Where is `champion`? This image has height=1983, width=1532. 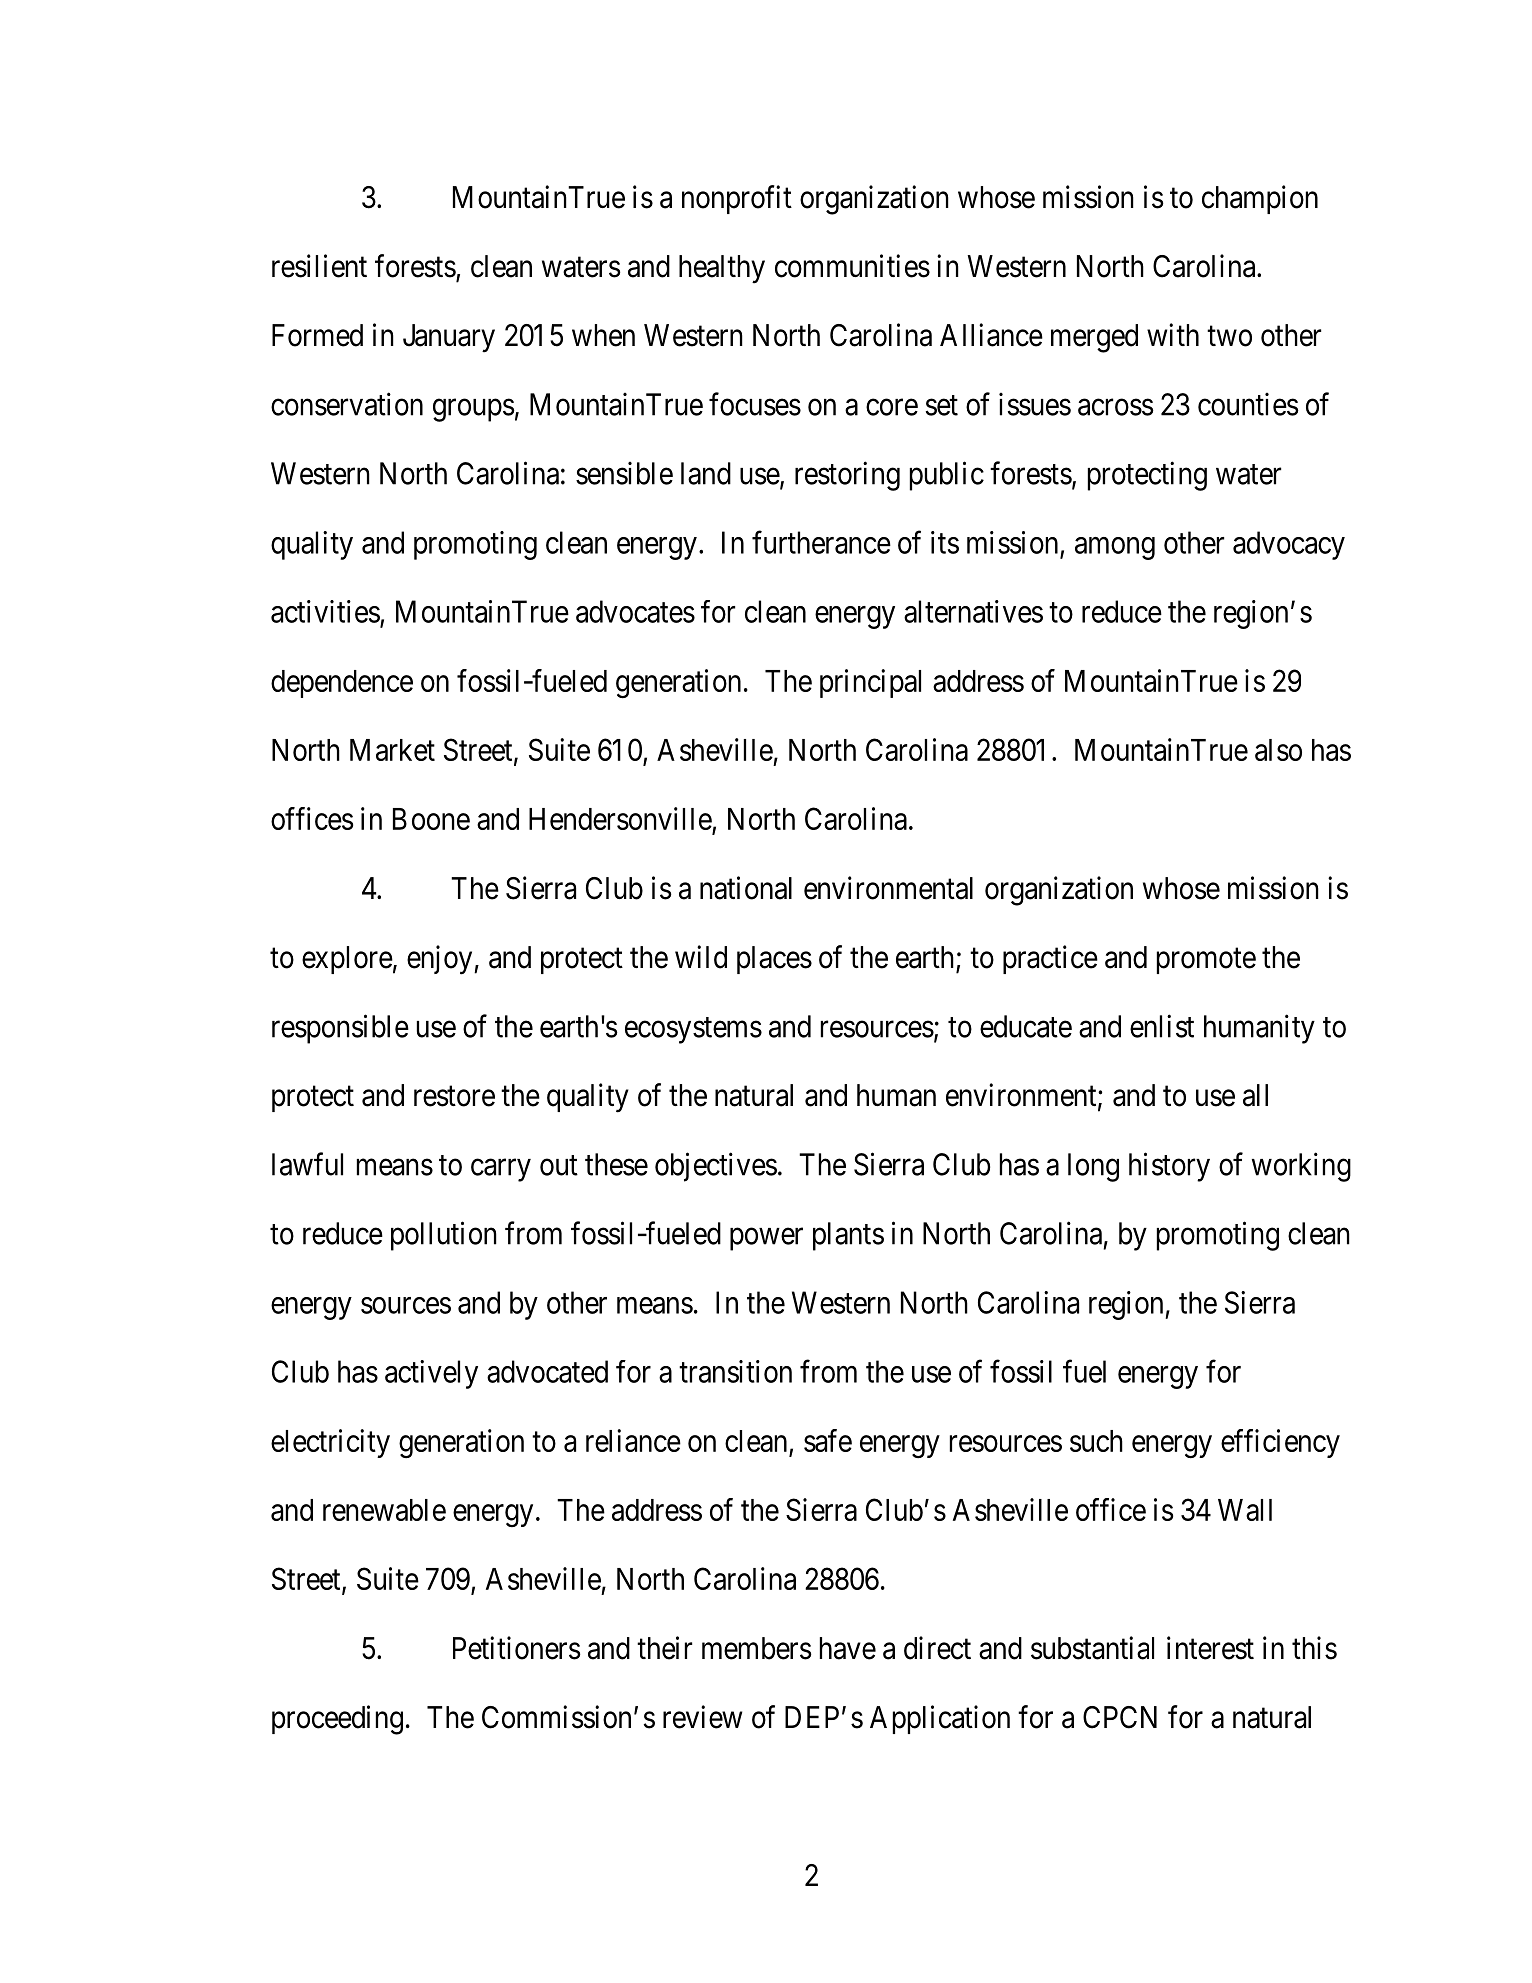
champion is located at coordinates (1260, 199).
